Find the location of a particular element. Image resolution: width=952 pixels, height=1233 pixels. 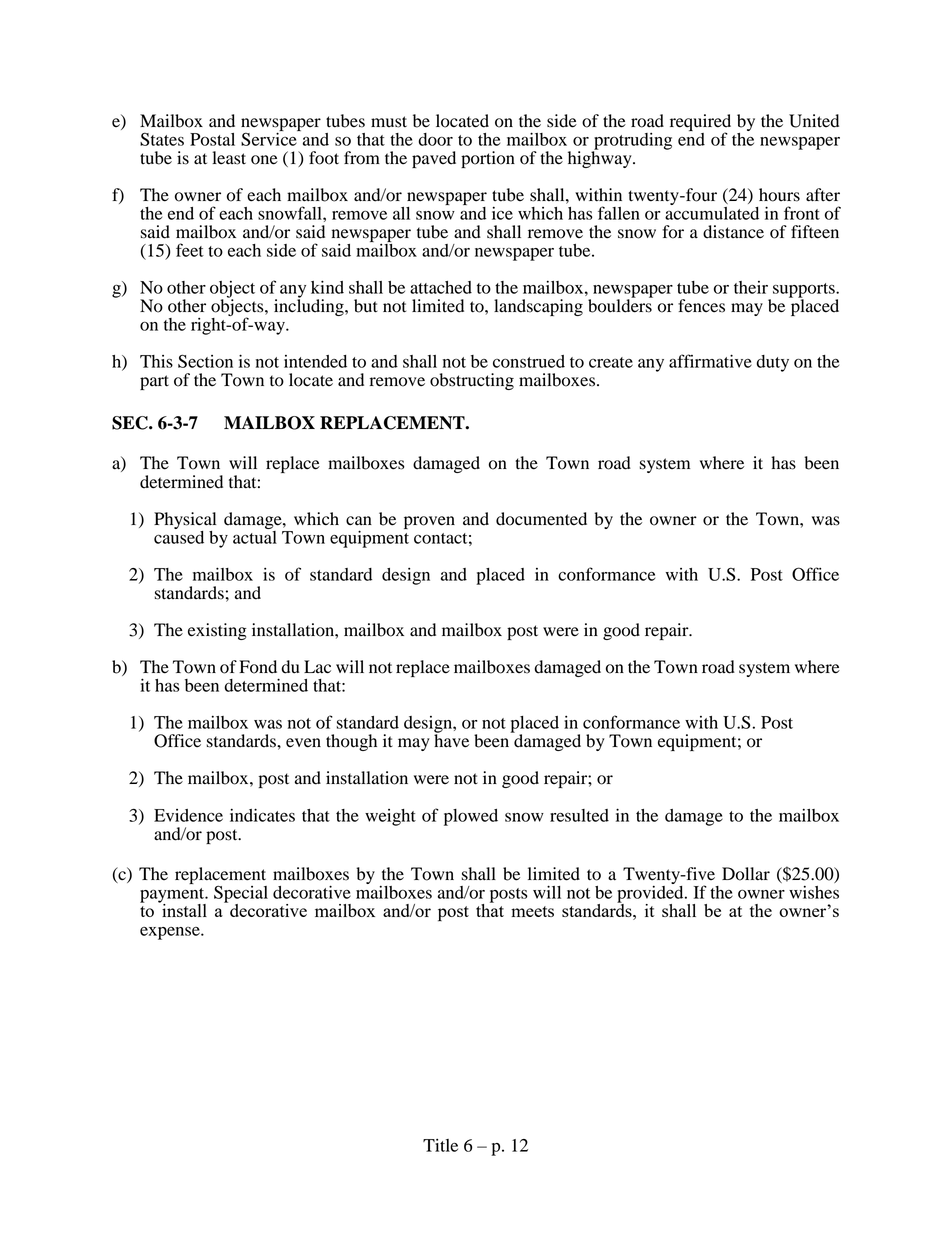

Dollar is located at coordinates (746, 874).
